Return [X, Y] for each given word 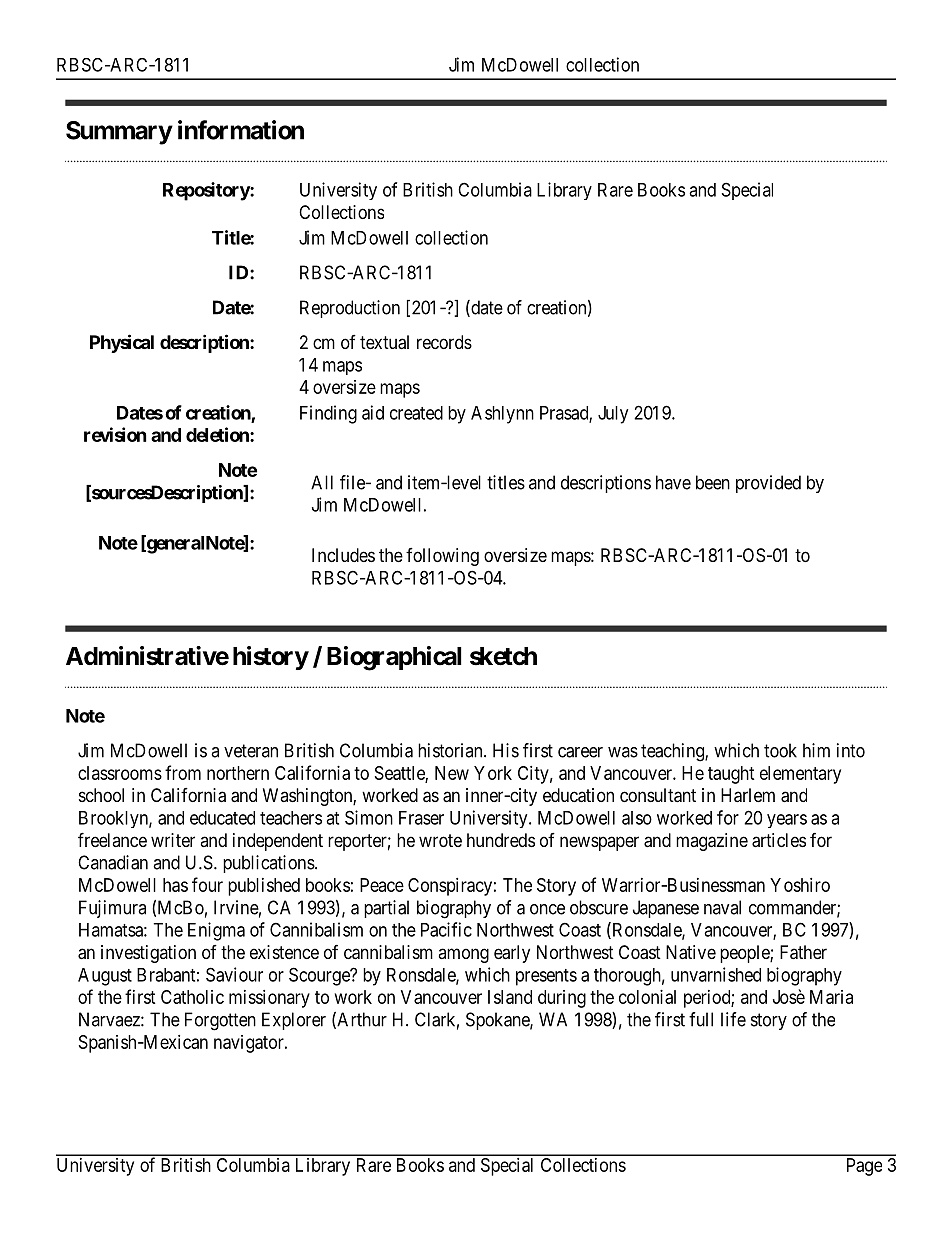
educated [222, 818]
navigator [250, 1044]
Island [510, 997]
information [241, 130]
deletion [218, 434]
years [787, 821]
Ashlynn [502, 415]
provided [768, 484]
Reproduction [350, 309]
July [613, 415]
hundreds [501, 840]
